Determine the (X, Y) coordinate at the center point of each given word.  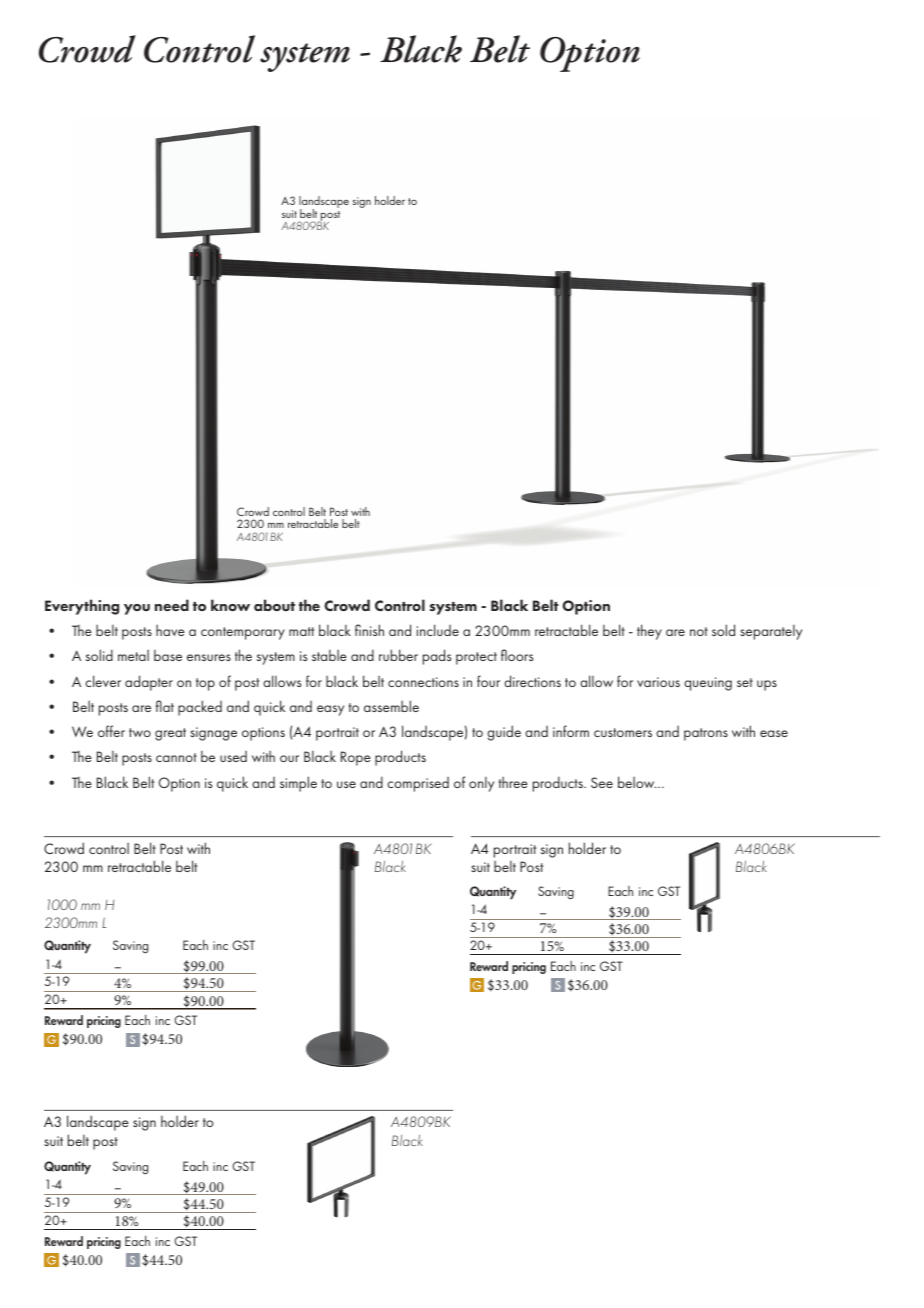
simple (298, 784)
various (658, 682)
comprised (418, 784)
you (137, 609)
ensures (209, 657)
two (140, 732)
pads (437, 657)
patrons (706, 734)
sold (723, 630)
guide (504, 733)
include (437, 630)
